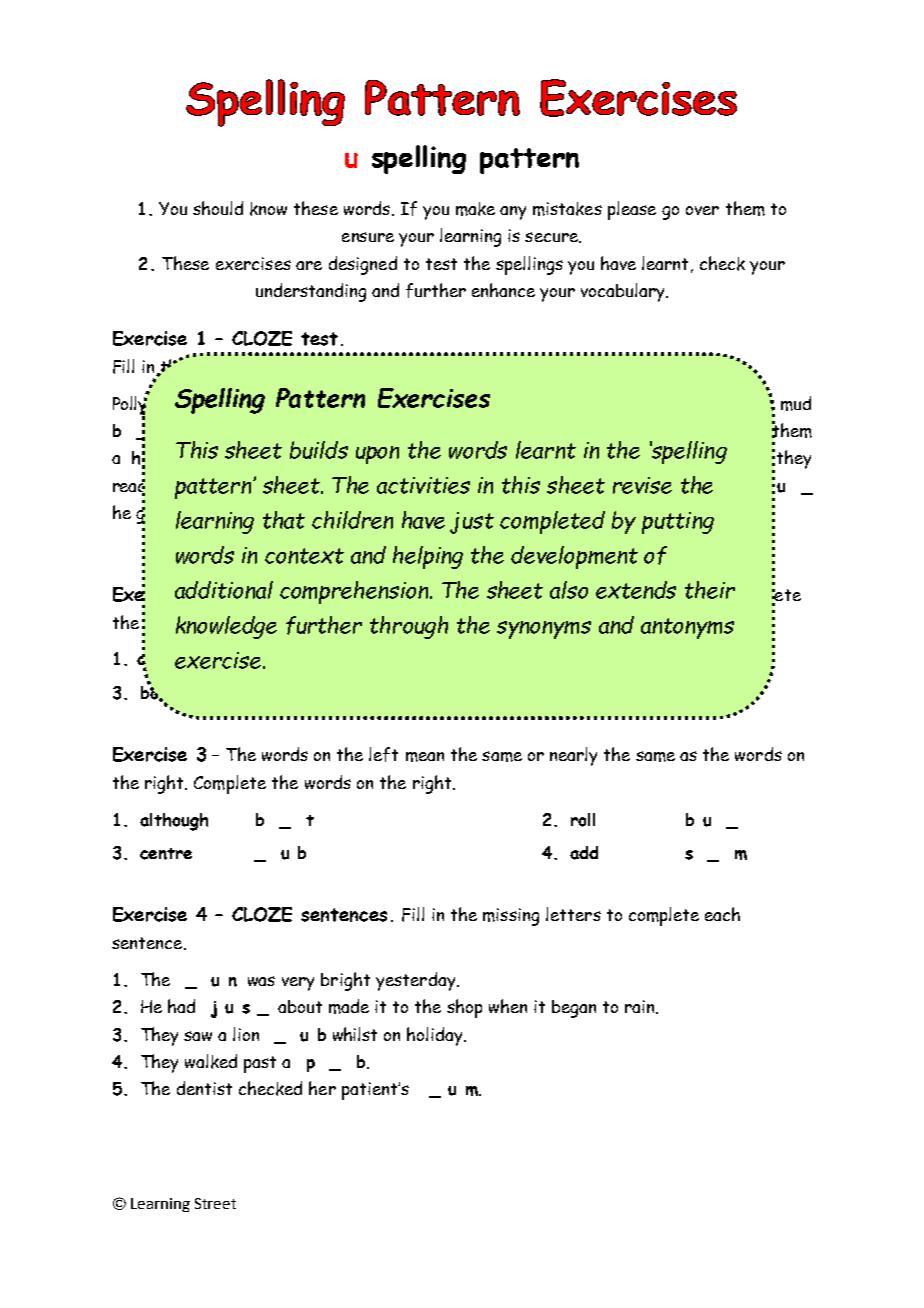 The width and height of the screenshot is (924, 1308). I want to click on any, so click(513, 213).
